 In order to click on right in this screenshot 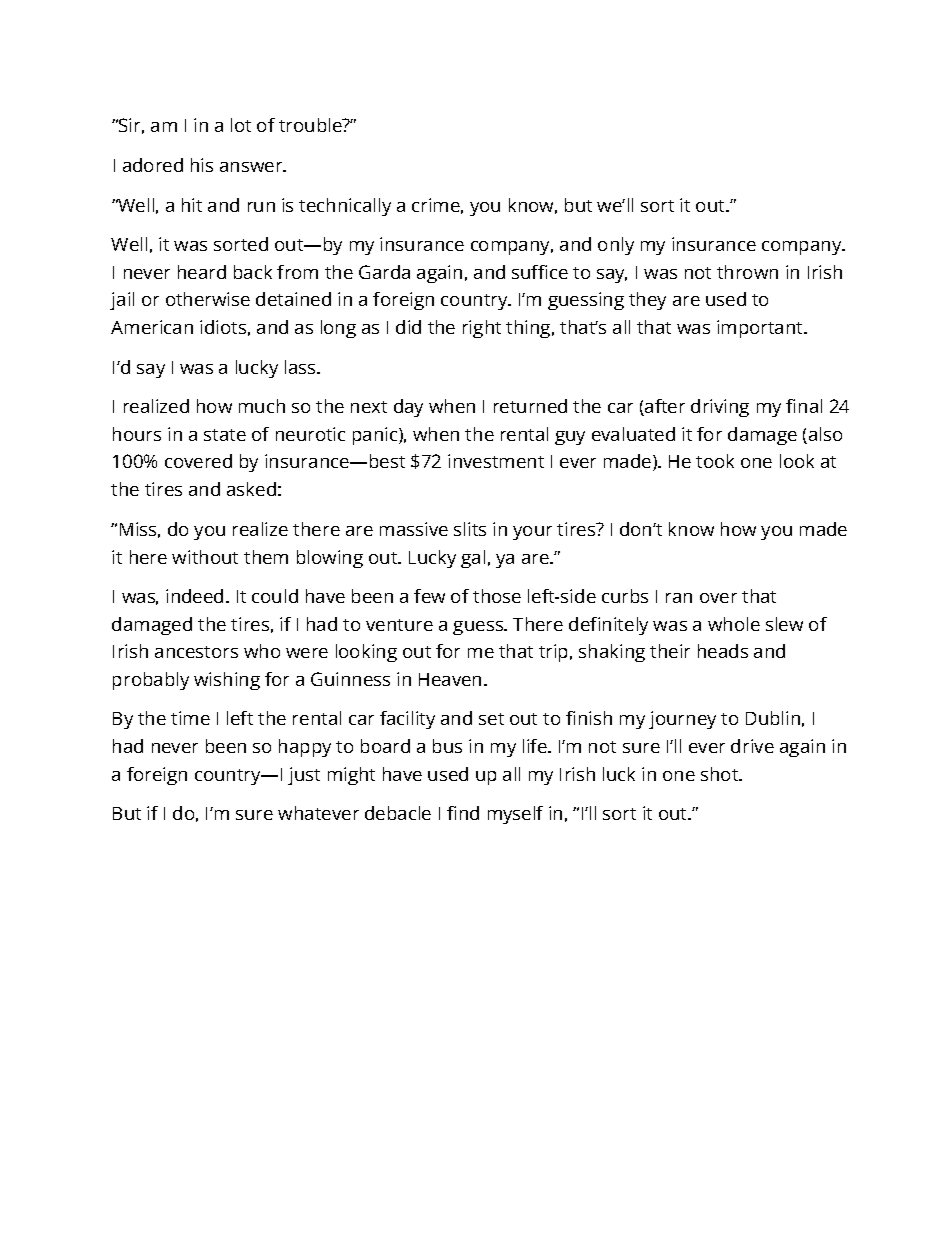, I will do `click(482, 329)`.
